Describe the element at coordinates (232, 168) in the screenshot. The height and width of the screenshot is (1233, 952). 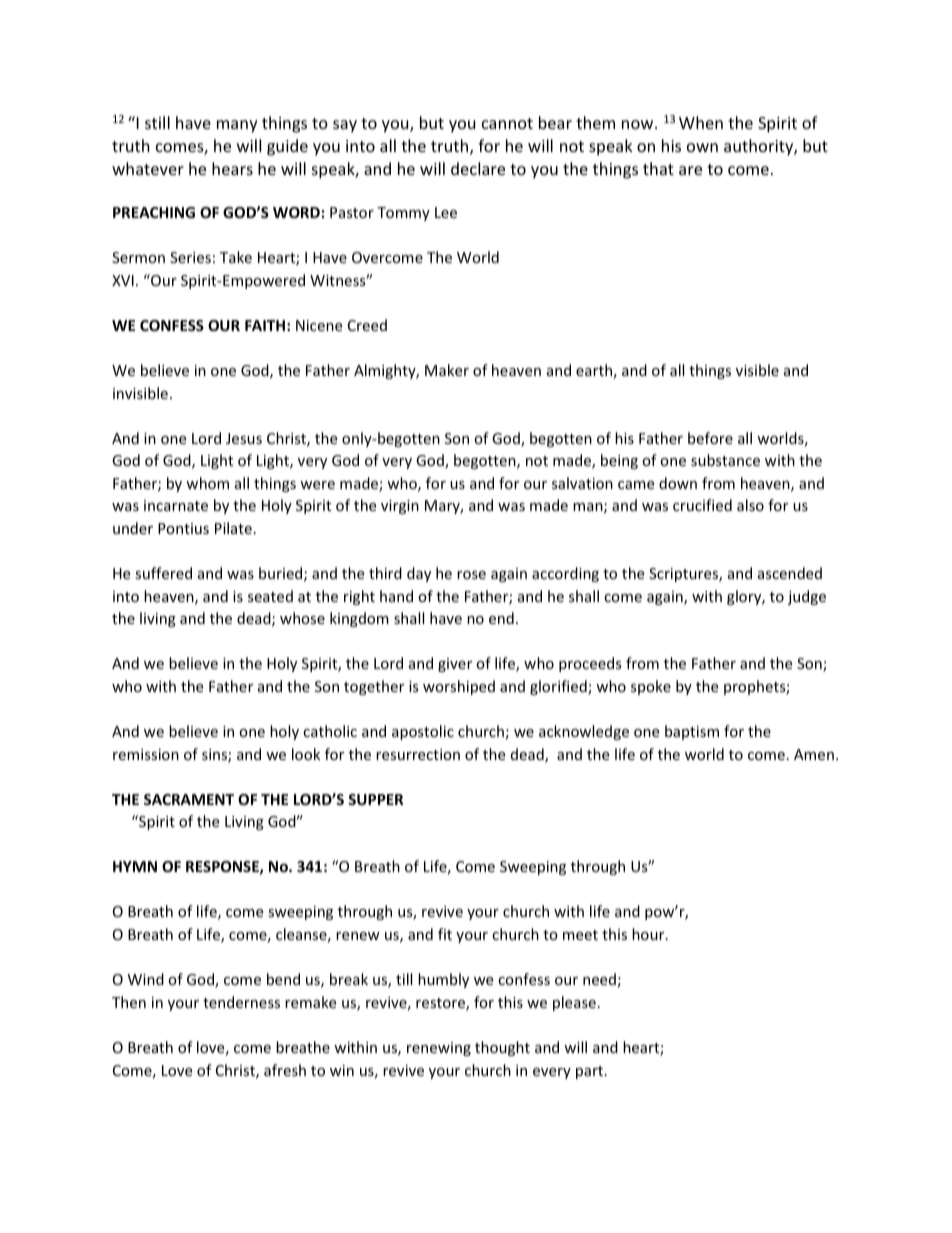
I see `hears` at that location.
